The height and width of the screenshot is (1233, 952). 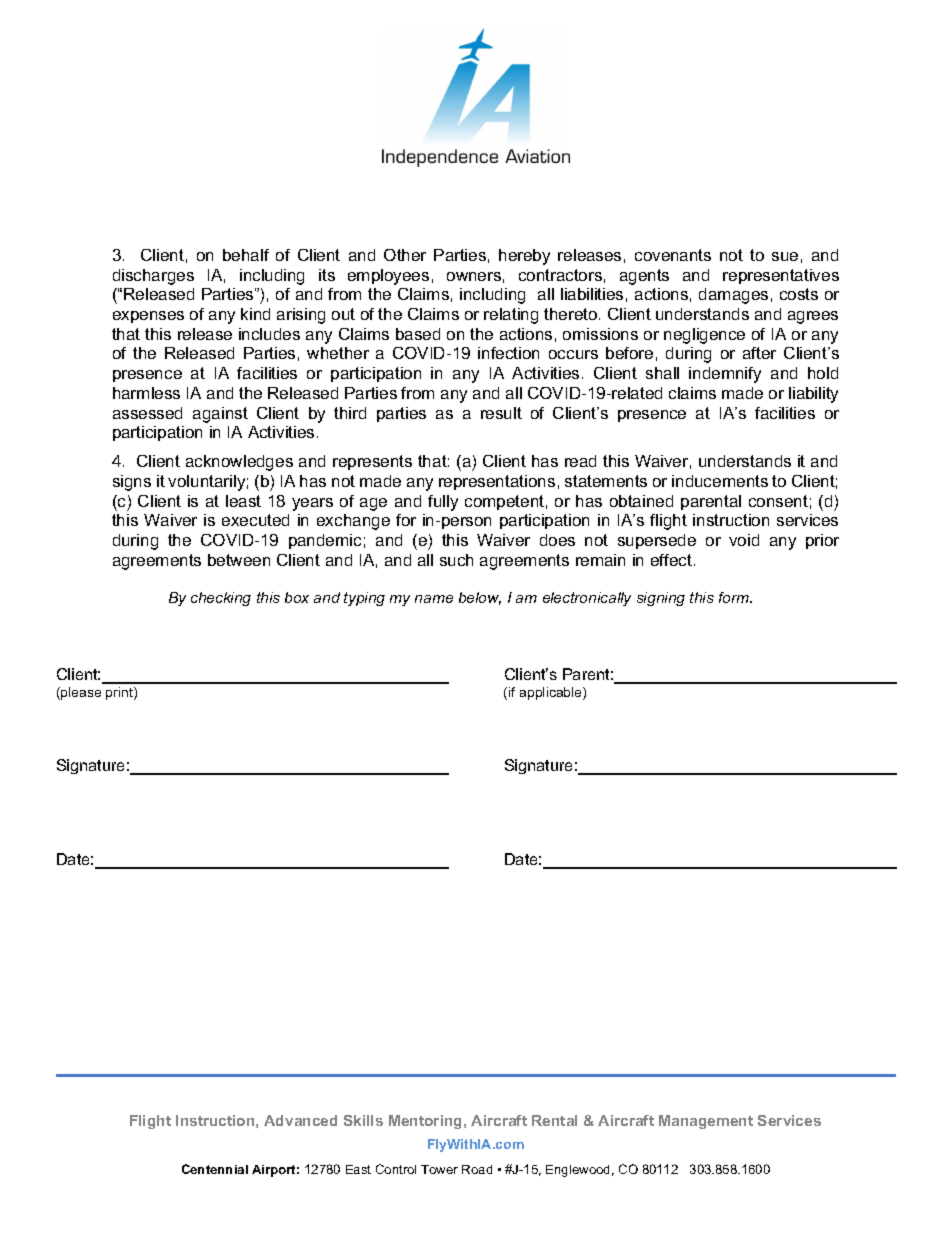 I want to click on Tower, so click(x=439, y=1169).
